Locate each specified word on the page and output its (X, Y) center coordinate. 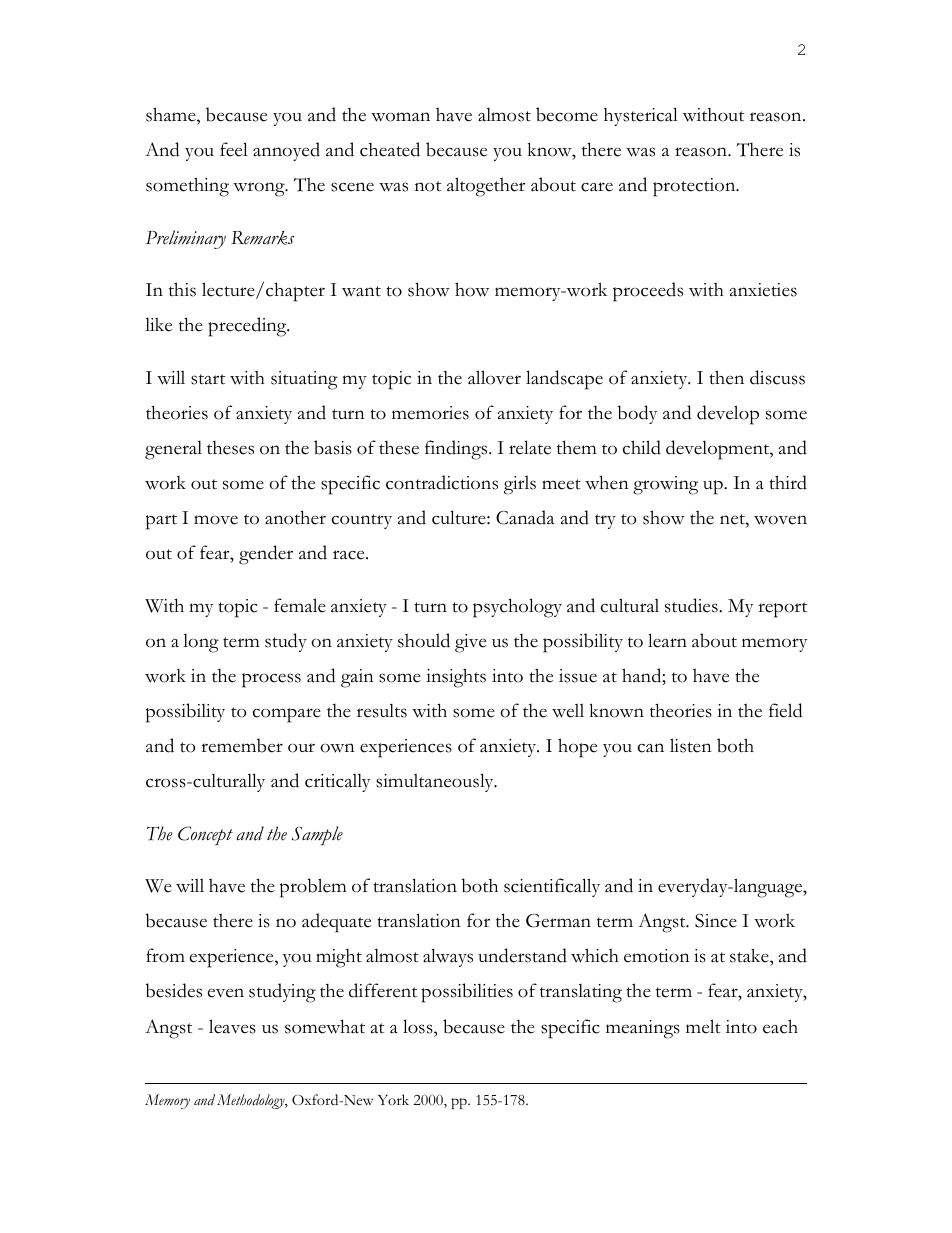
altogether (486, 187)
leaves (232, 1026)
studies (692, 605)
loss (419, 1026)
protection (695, 187)
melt (703, 1026)
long (201, 643)
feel (234, 149)
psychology (517, 608)
